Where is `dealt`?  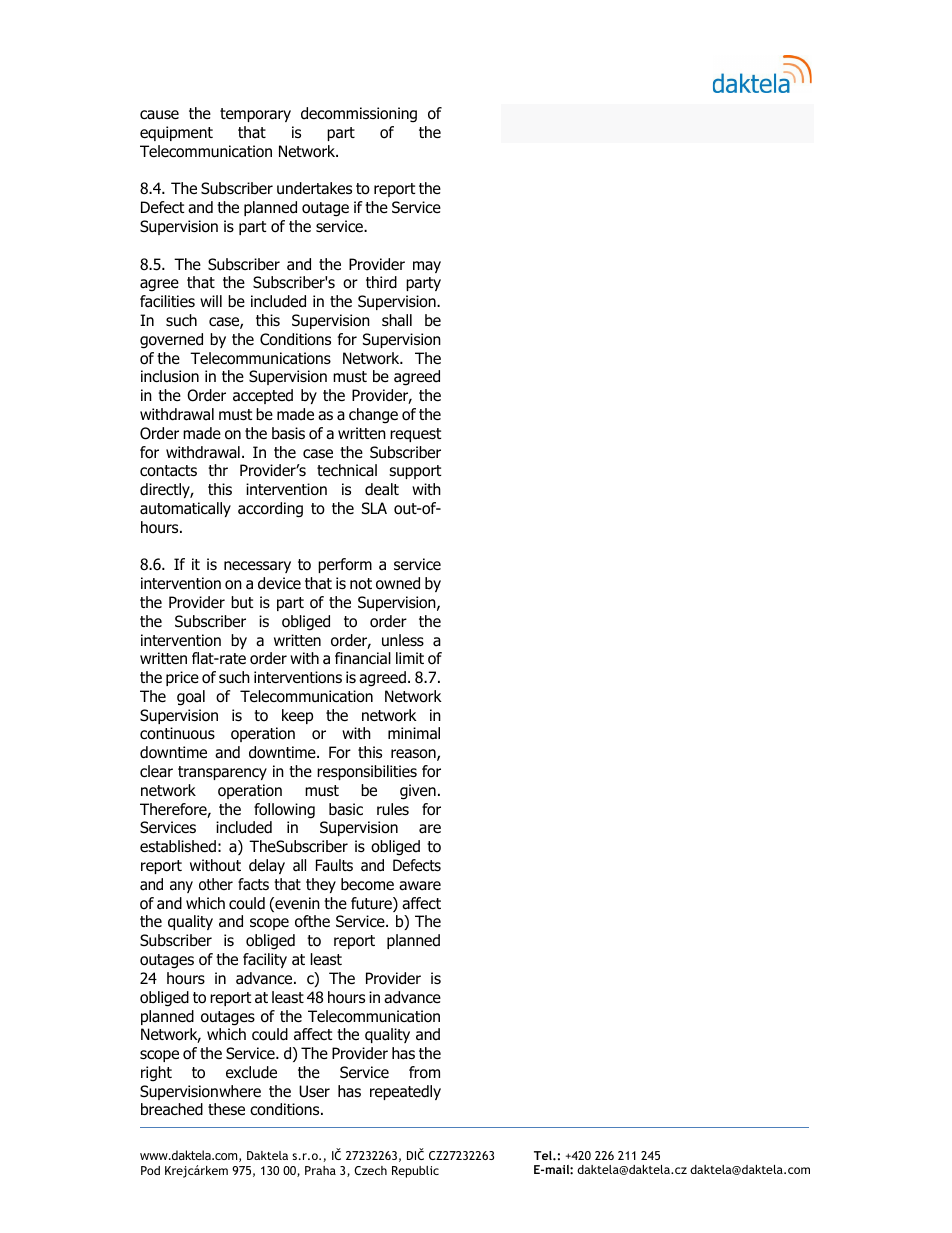 dealt is located at coordinates (382, 489).
